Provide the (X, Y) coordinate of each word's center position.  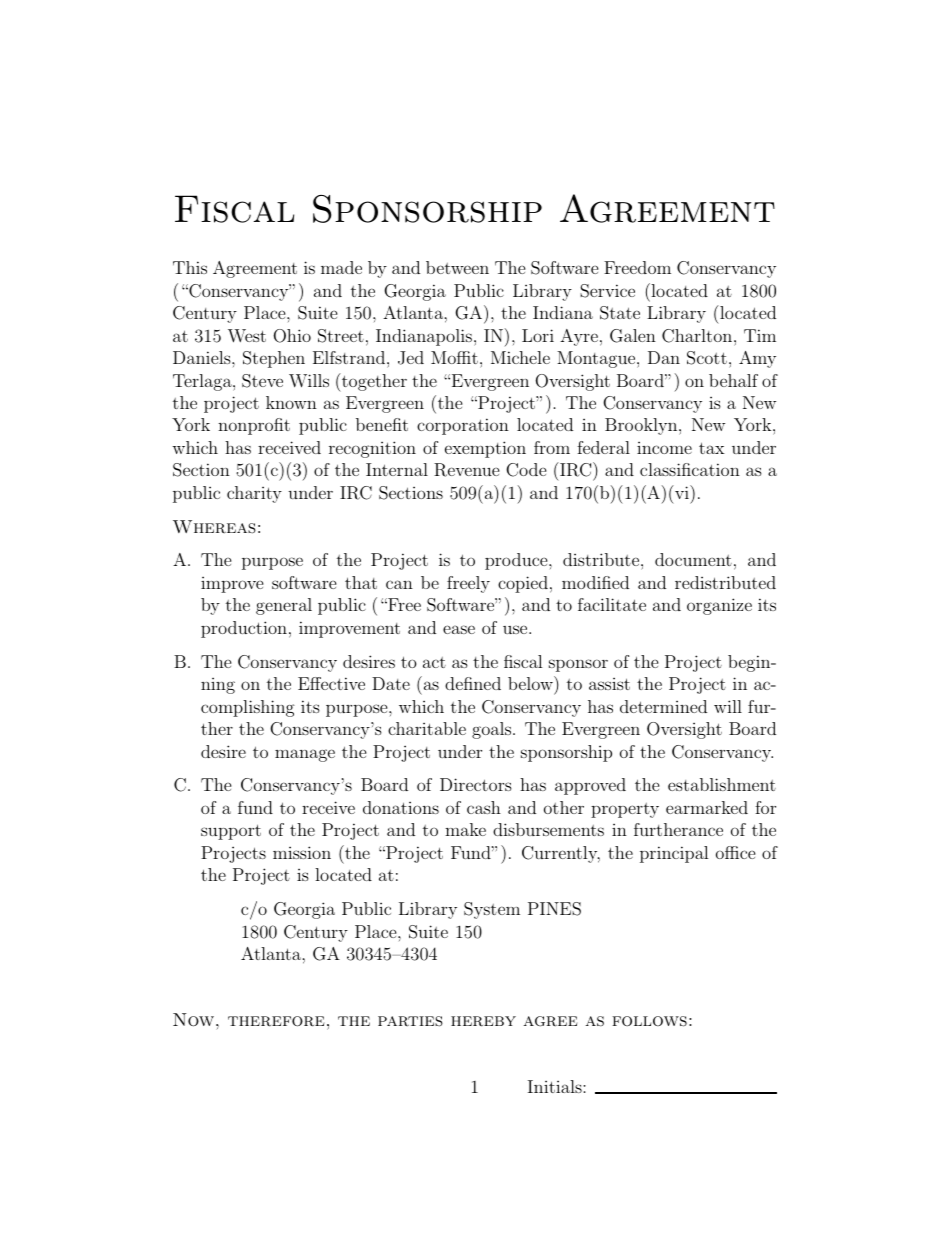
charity (254, 494)
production (244, 629)
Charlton (698, 336)
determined (663, 706)
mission (302, 852)
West (247, 336)
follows (649, 1021)
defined (473, 683)
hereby (483, 1021)
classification (690, 469)
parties (410, 1021)
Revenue (467, 470)
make (465, 829)
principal (674, 854)
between (457, 267)
